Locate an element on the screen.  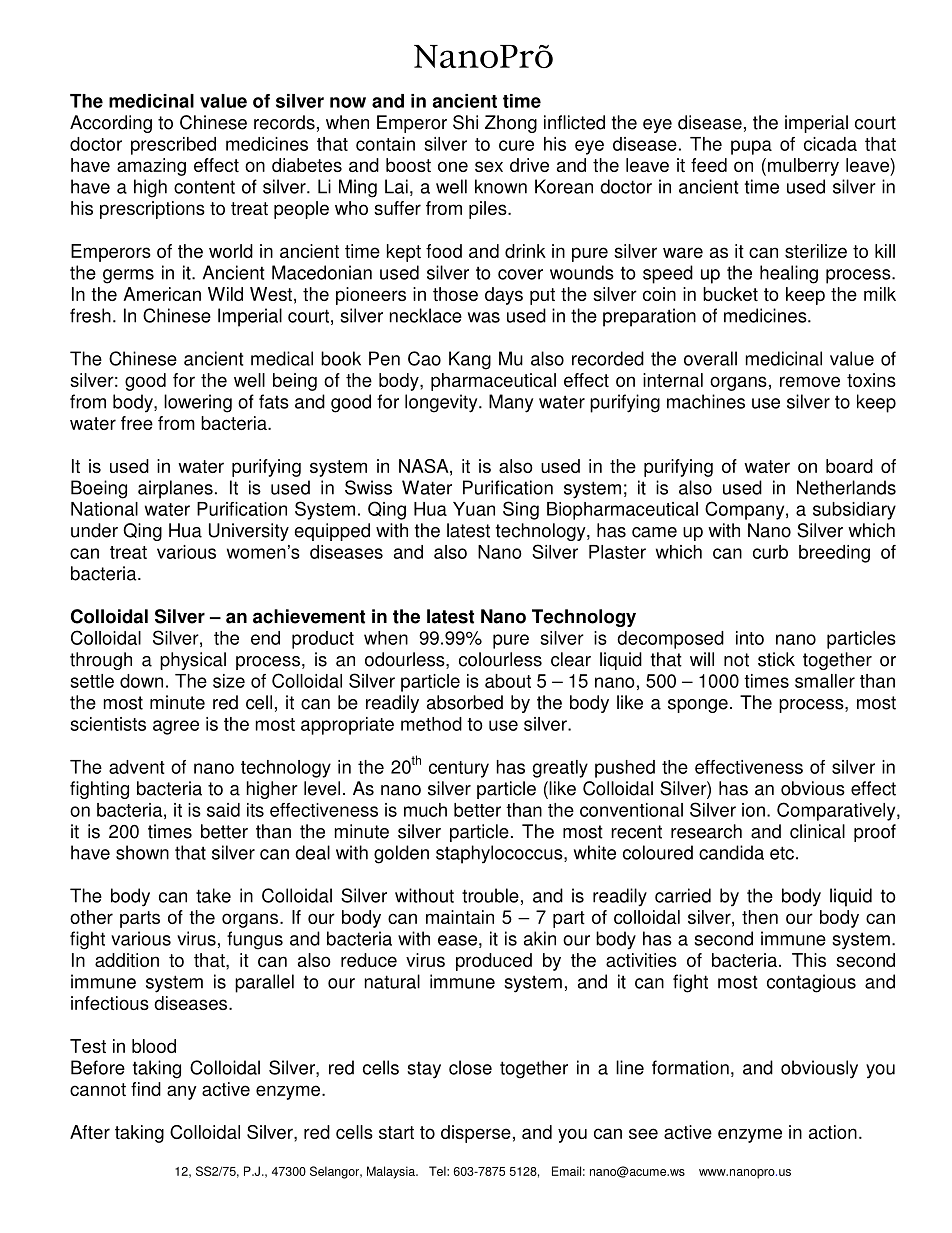
disperse is located at coordinates (476, 1134).
